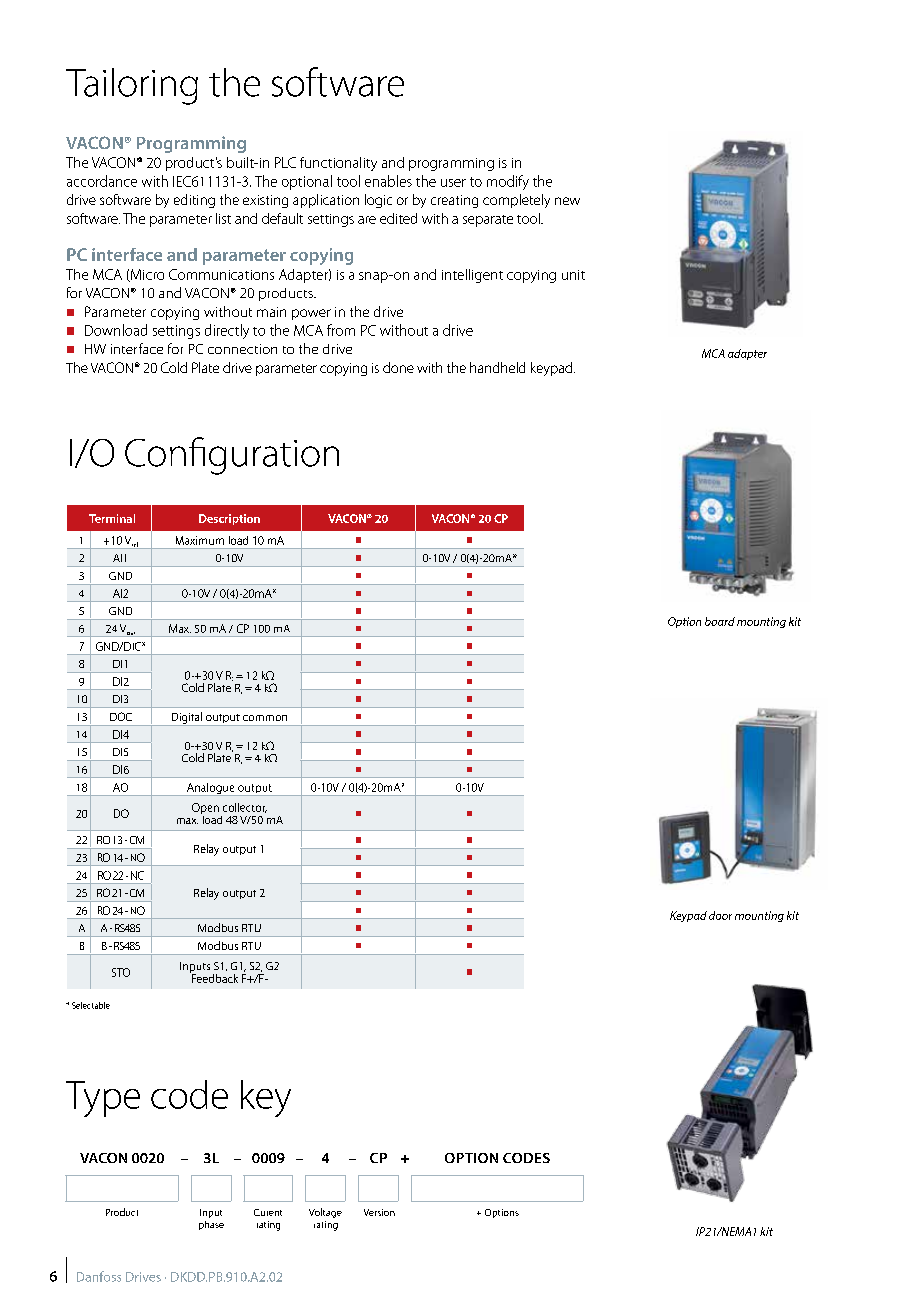  What do you see at coordinates (211, 1225) in the screenshot?
I see `phase` at bounding box center [211, 1225].
